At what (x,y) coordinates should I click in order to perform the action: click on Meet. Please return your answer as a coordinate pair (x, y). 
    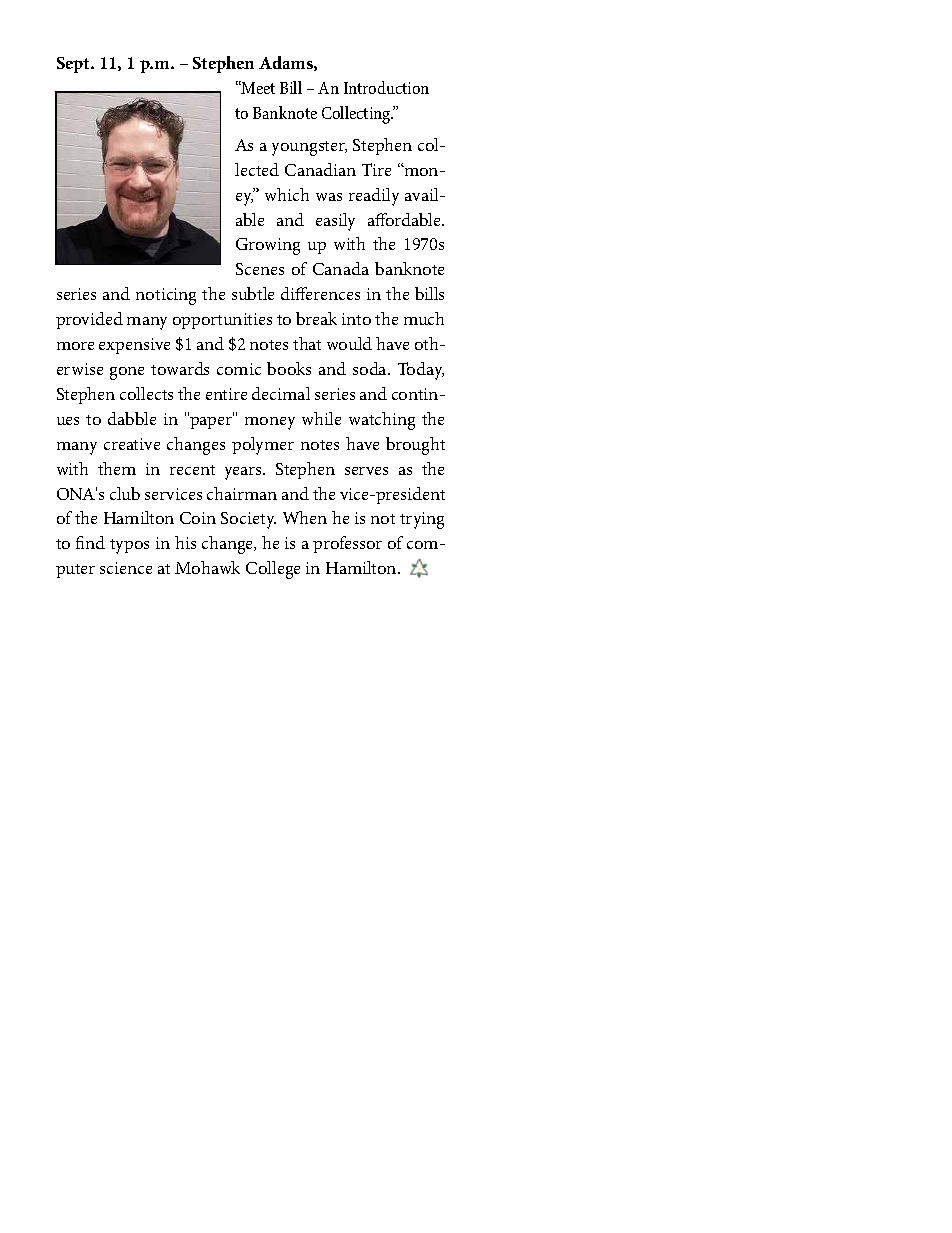
    Looking at the image, I should click on (257, 87).
